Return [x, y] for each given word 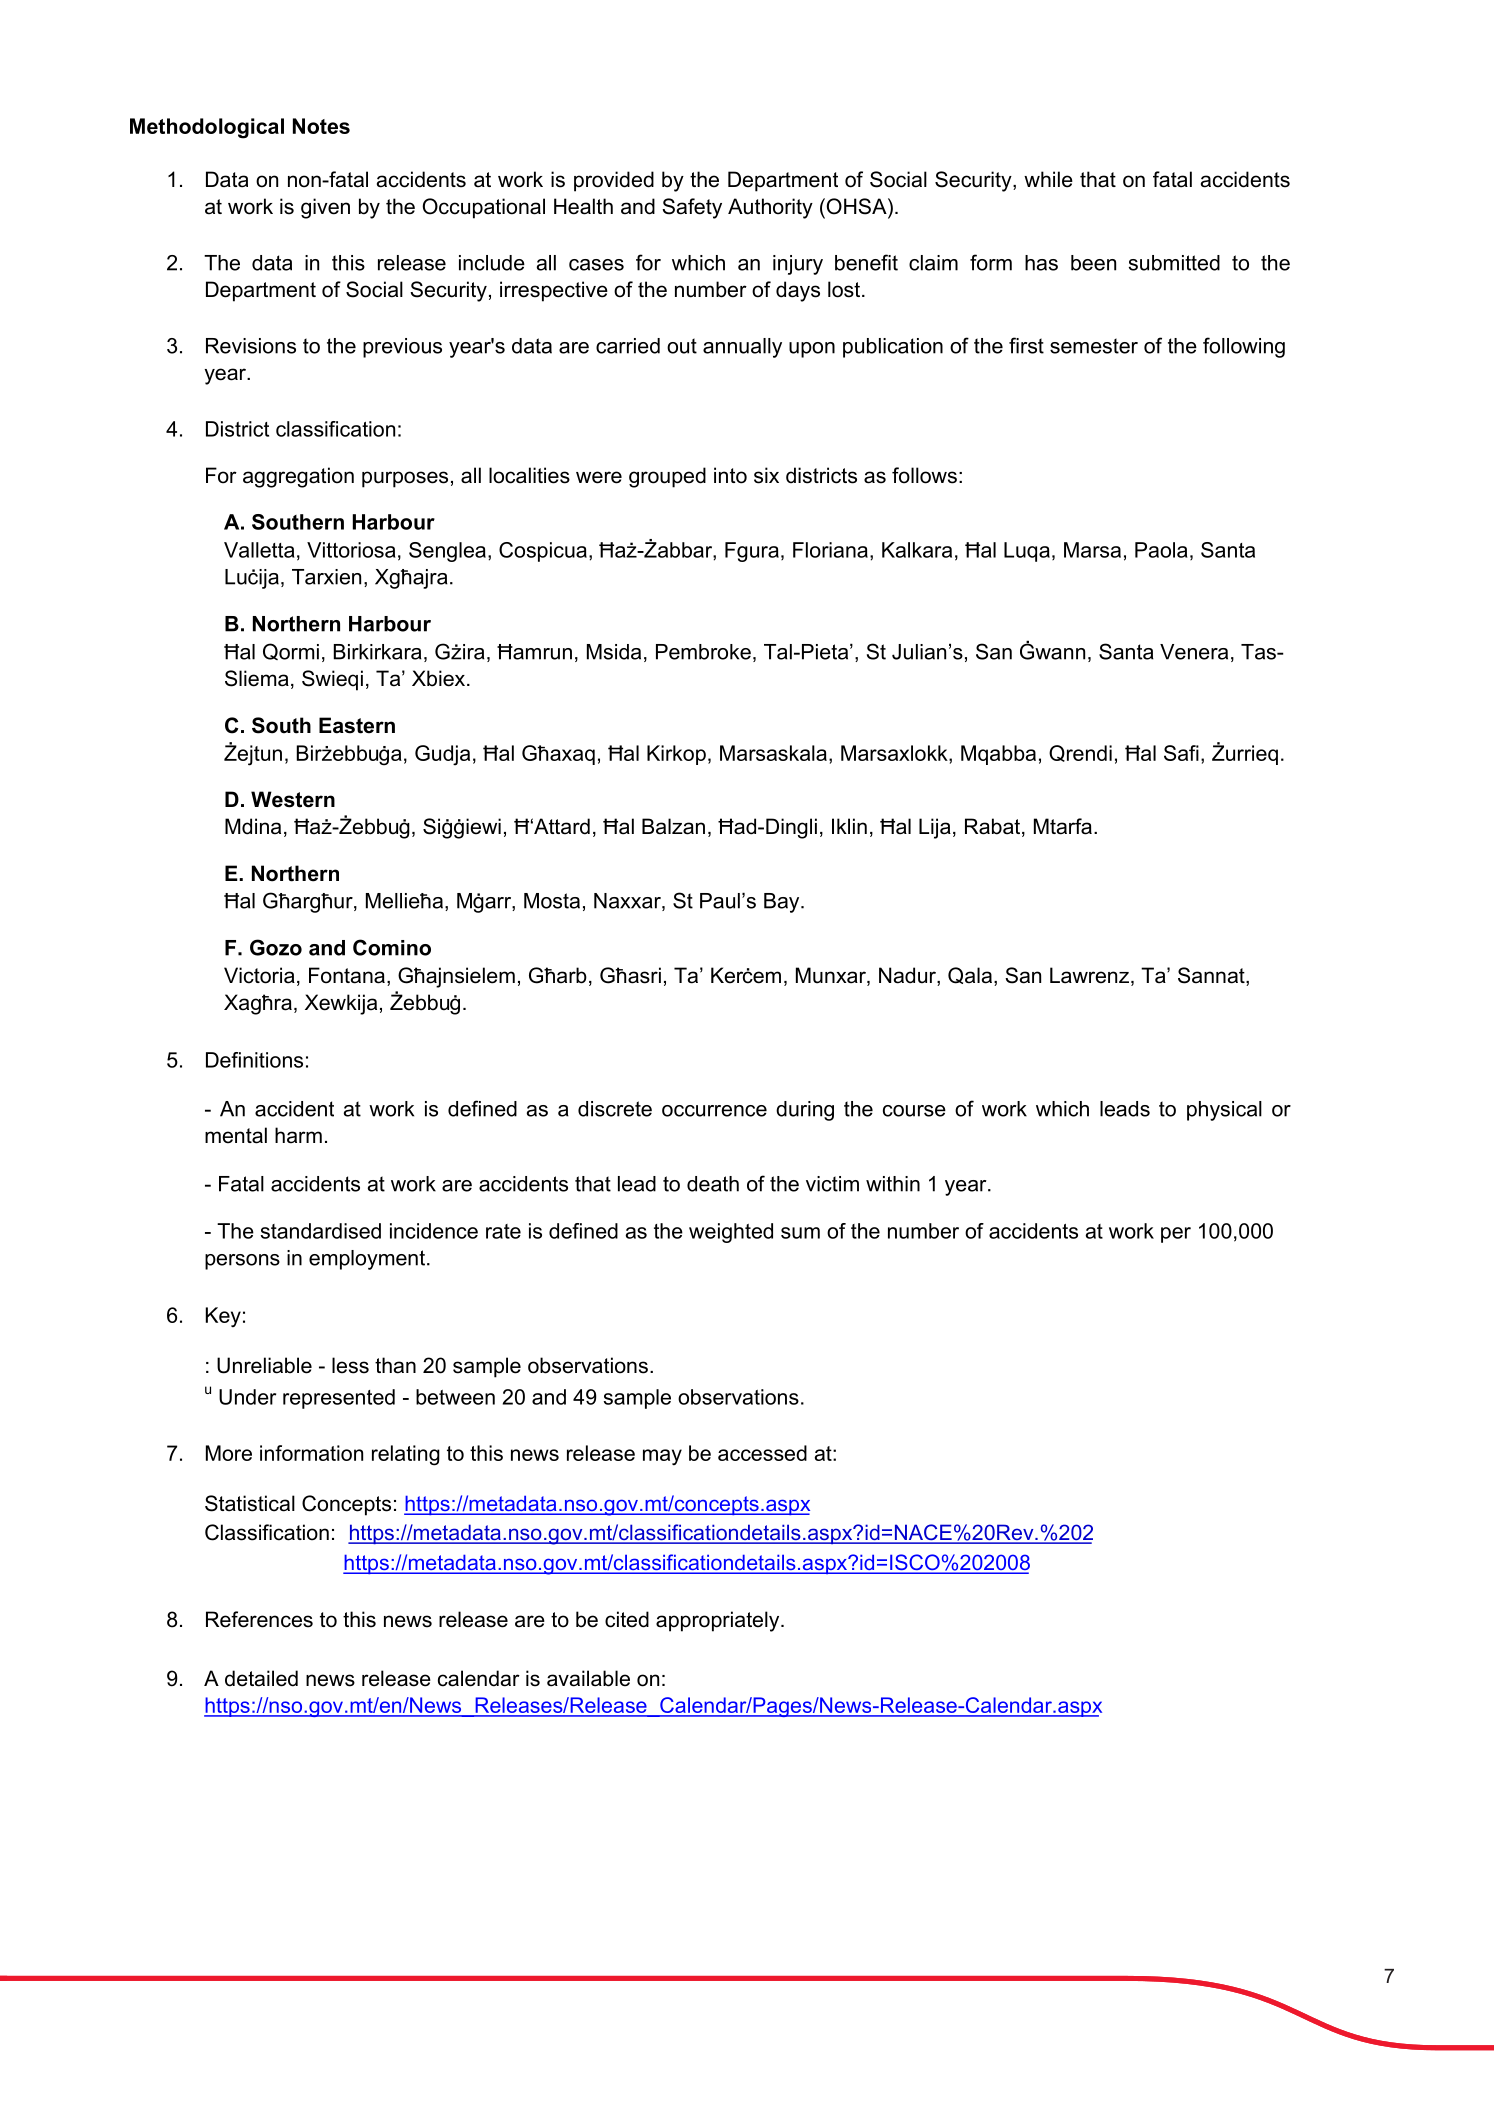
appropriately [719, 1621]
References [259, 1619]
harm [298, 1135]
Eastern [357, 725]
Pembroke [703, 652]
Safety [692, 208]
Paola [1161, 550]
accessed [762, 1453]
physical [1224, 1111]
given [325, 208]
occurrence [714, 1111]
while [1048, 179]
